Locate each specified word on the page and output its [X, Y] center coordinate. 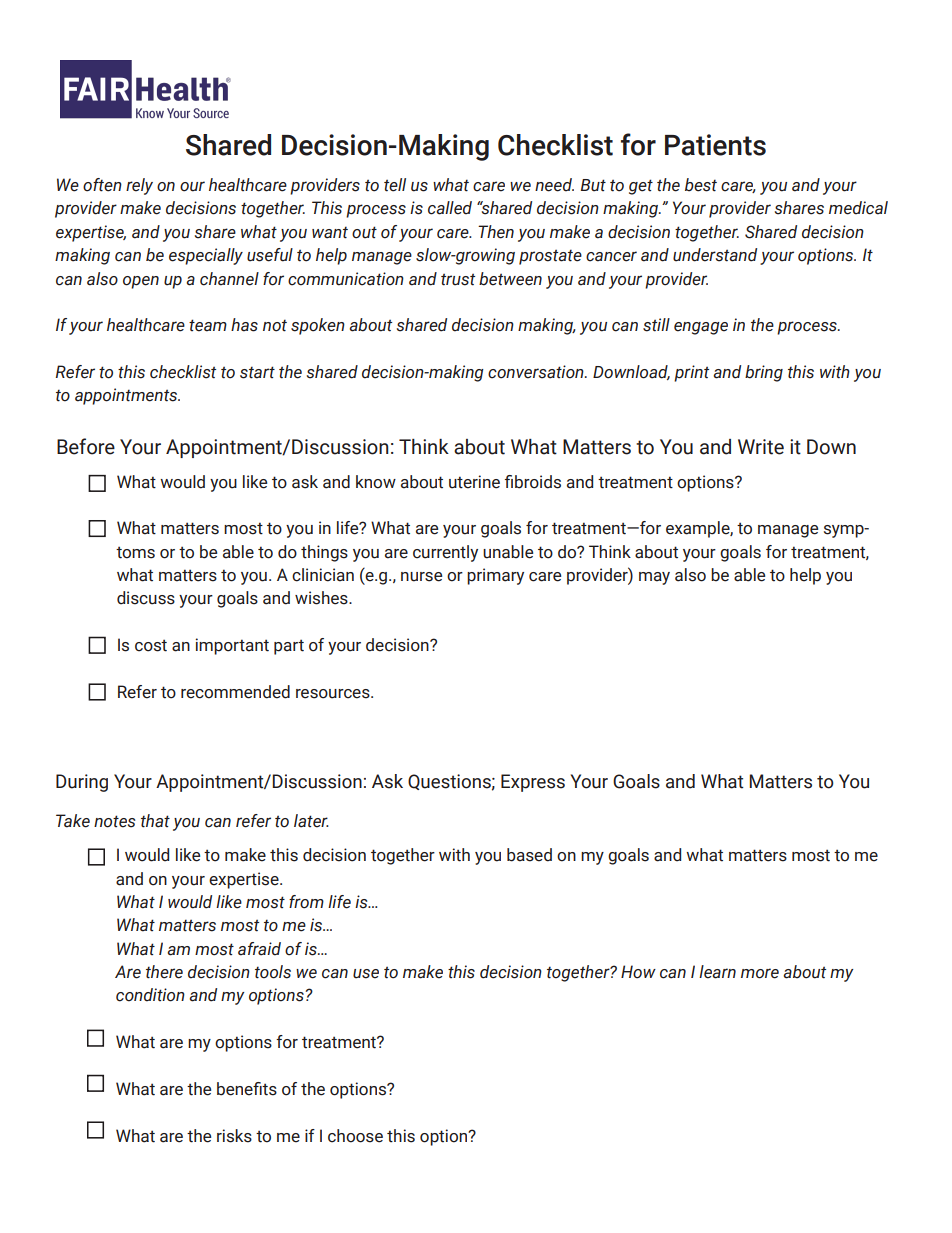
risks [234, 1136]
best [701, 185]
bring [764, 373]
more [760, 973]
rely [139, 186]
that [155, 821]
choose [355, 1136]
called [450, 208]
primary [495, 576]
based [529, 855]
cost [151, 645]
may [654, 578]
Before [86, 446]
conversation [537, 372]
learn [717, 972]
